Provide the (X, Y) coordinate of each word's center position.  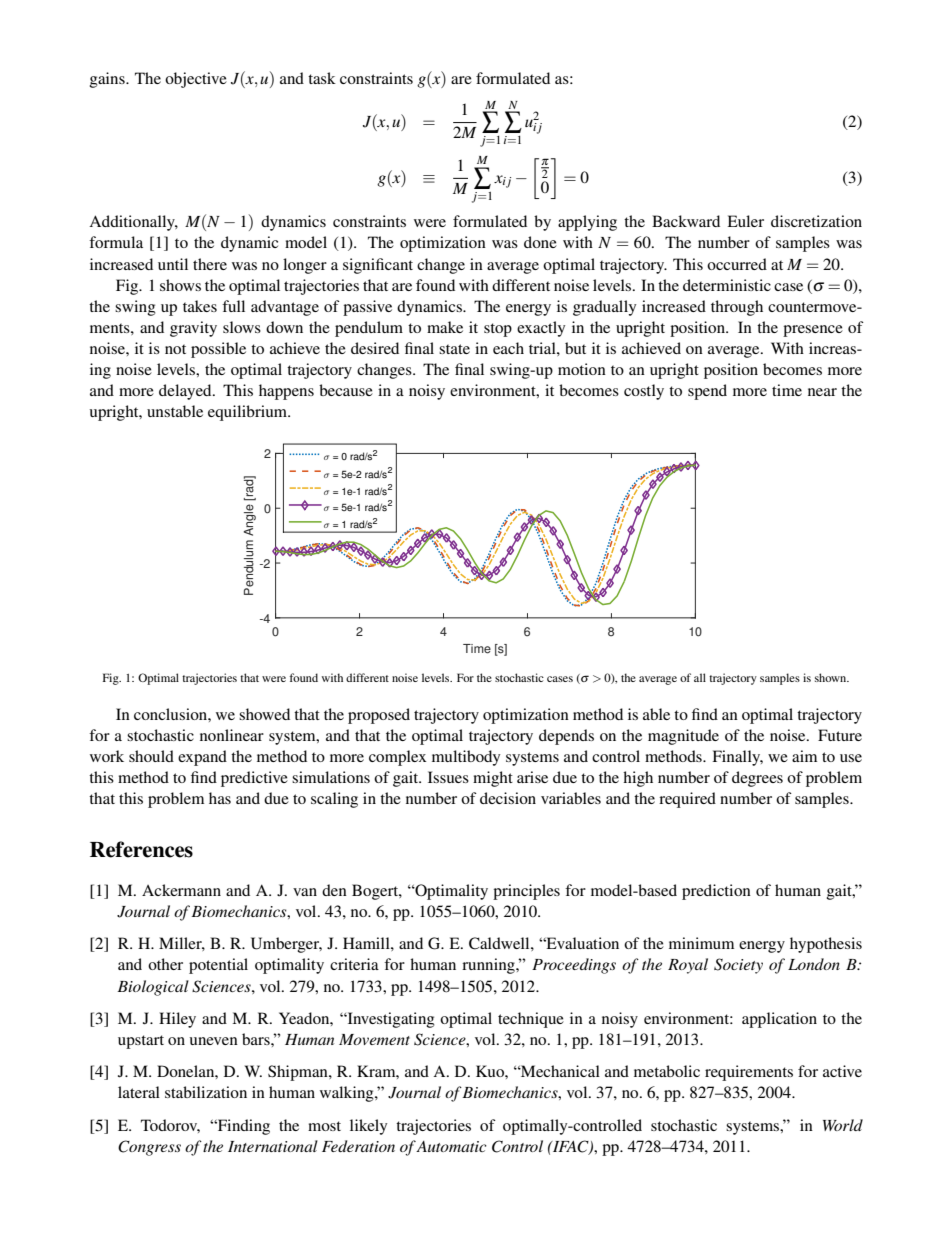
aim (804, 756)
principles (526, 892)
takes (200, 306)
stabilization (206, 1092)
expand (202, 758)
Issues (448, 777)
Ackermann (181, 890)
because (346, 390)
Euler (745, 221)
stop (498, 330)
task (322, 78)
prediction (716, 892)
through (737, 308)
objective (196, 80)
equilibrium (249, 413)
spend (707, 392)
